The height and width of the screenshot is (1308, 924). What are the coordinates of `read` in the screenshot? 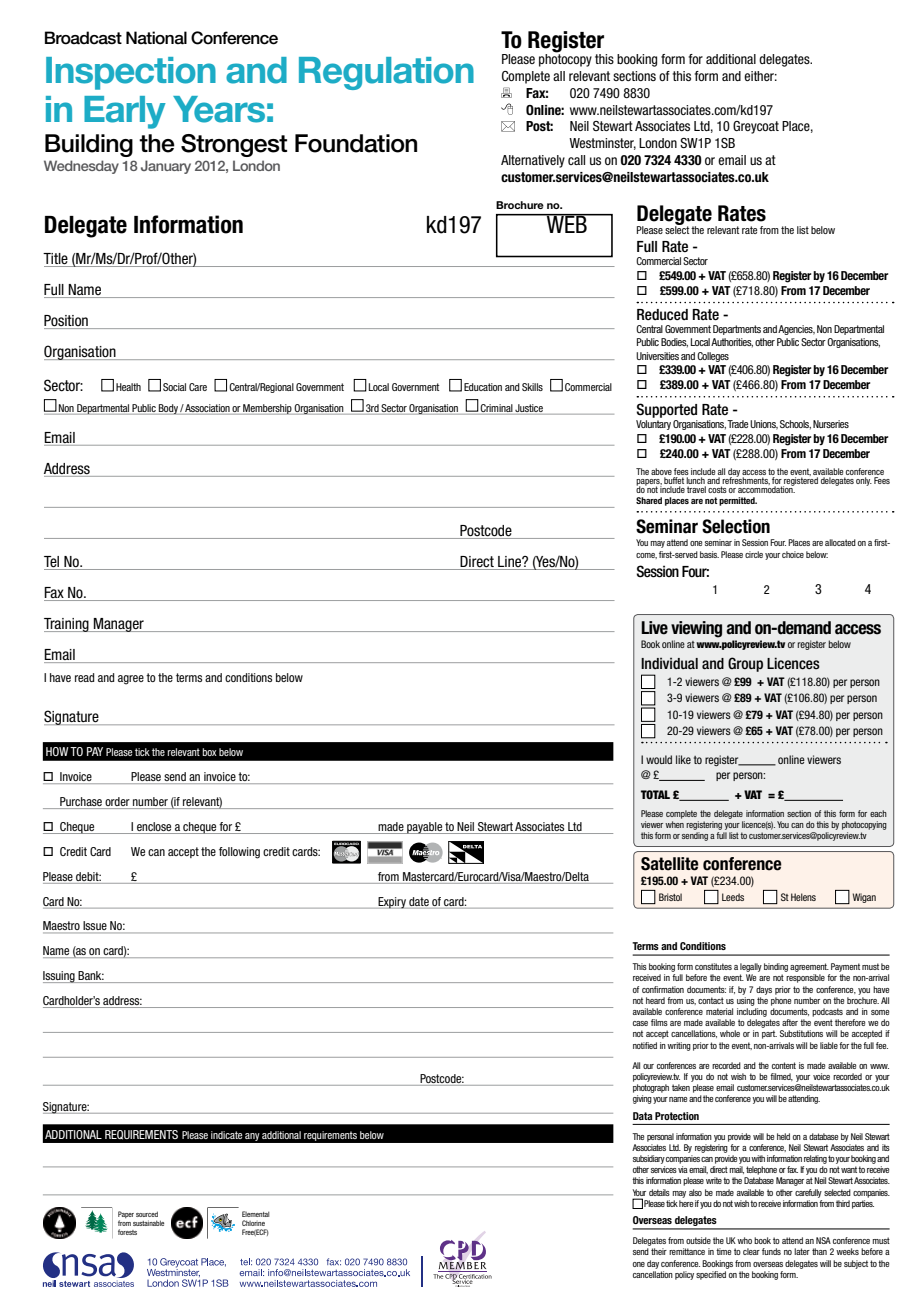 It's located at (84, 677).
